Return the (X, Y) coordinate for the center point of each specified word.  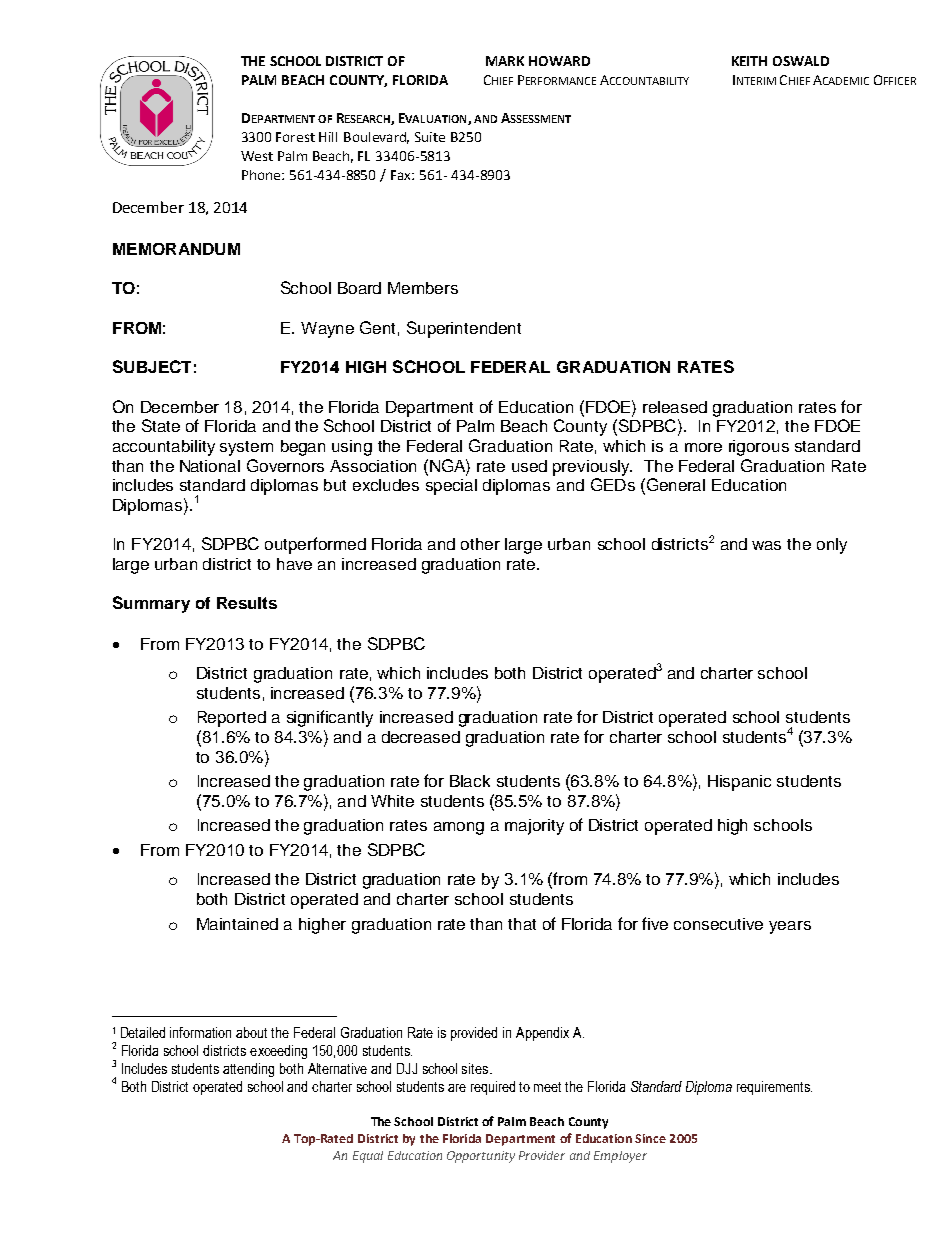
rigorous (759, 448)
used (529, 466)
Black (470, 781)
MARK (505, 61)
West (257, 156)
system (246, 448)
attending (248, 1070)
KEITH (749, 61)
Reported (232, 719)
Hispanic (739, 783)
